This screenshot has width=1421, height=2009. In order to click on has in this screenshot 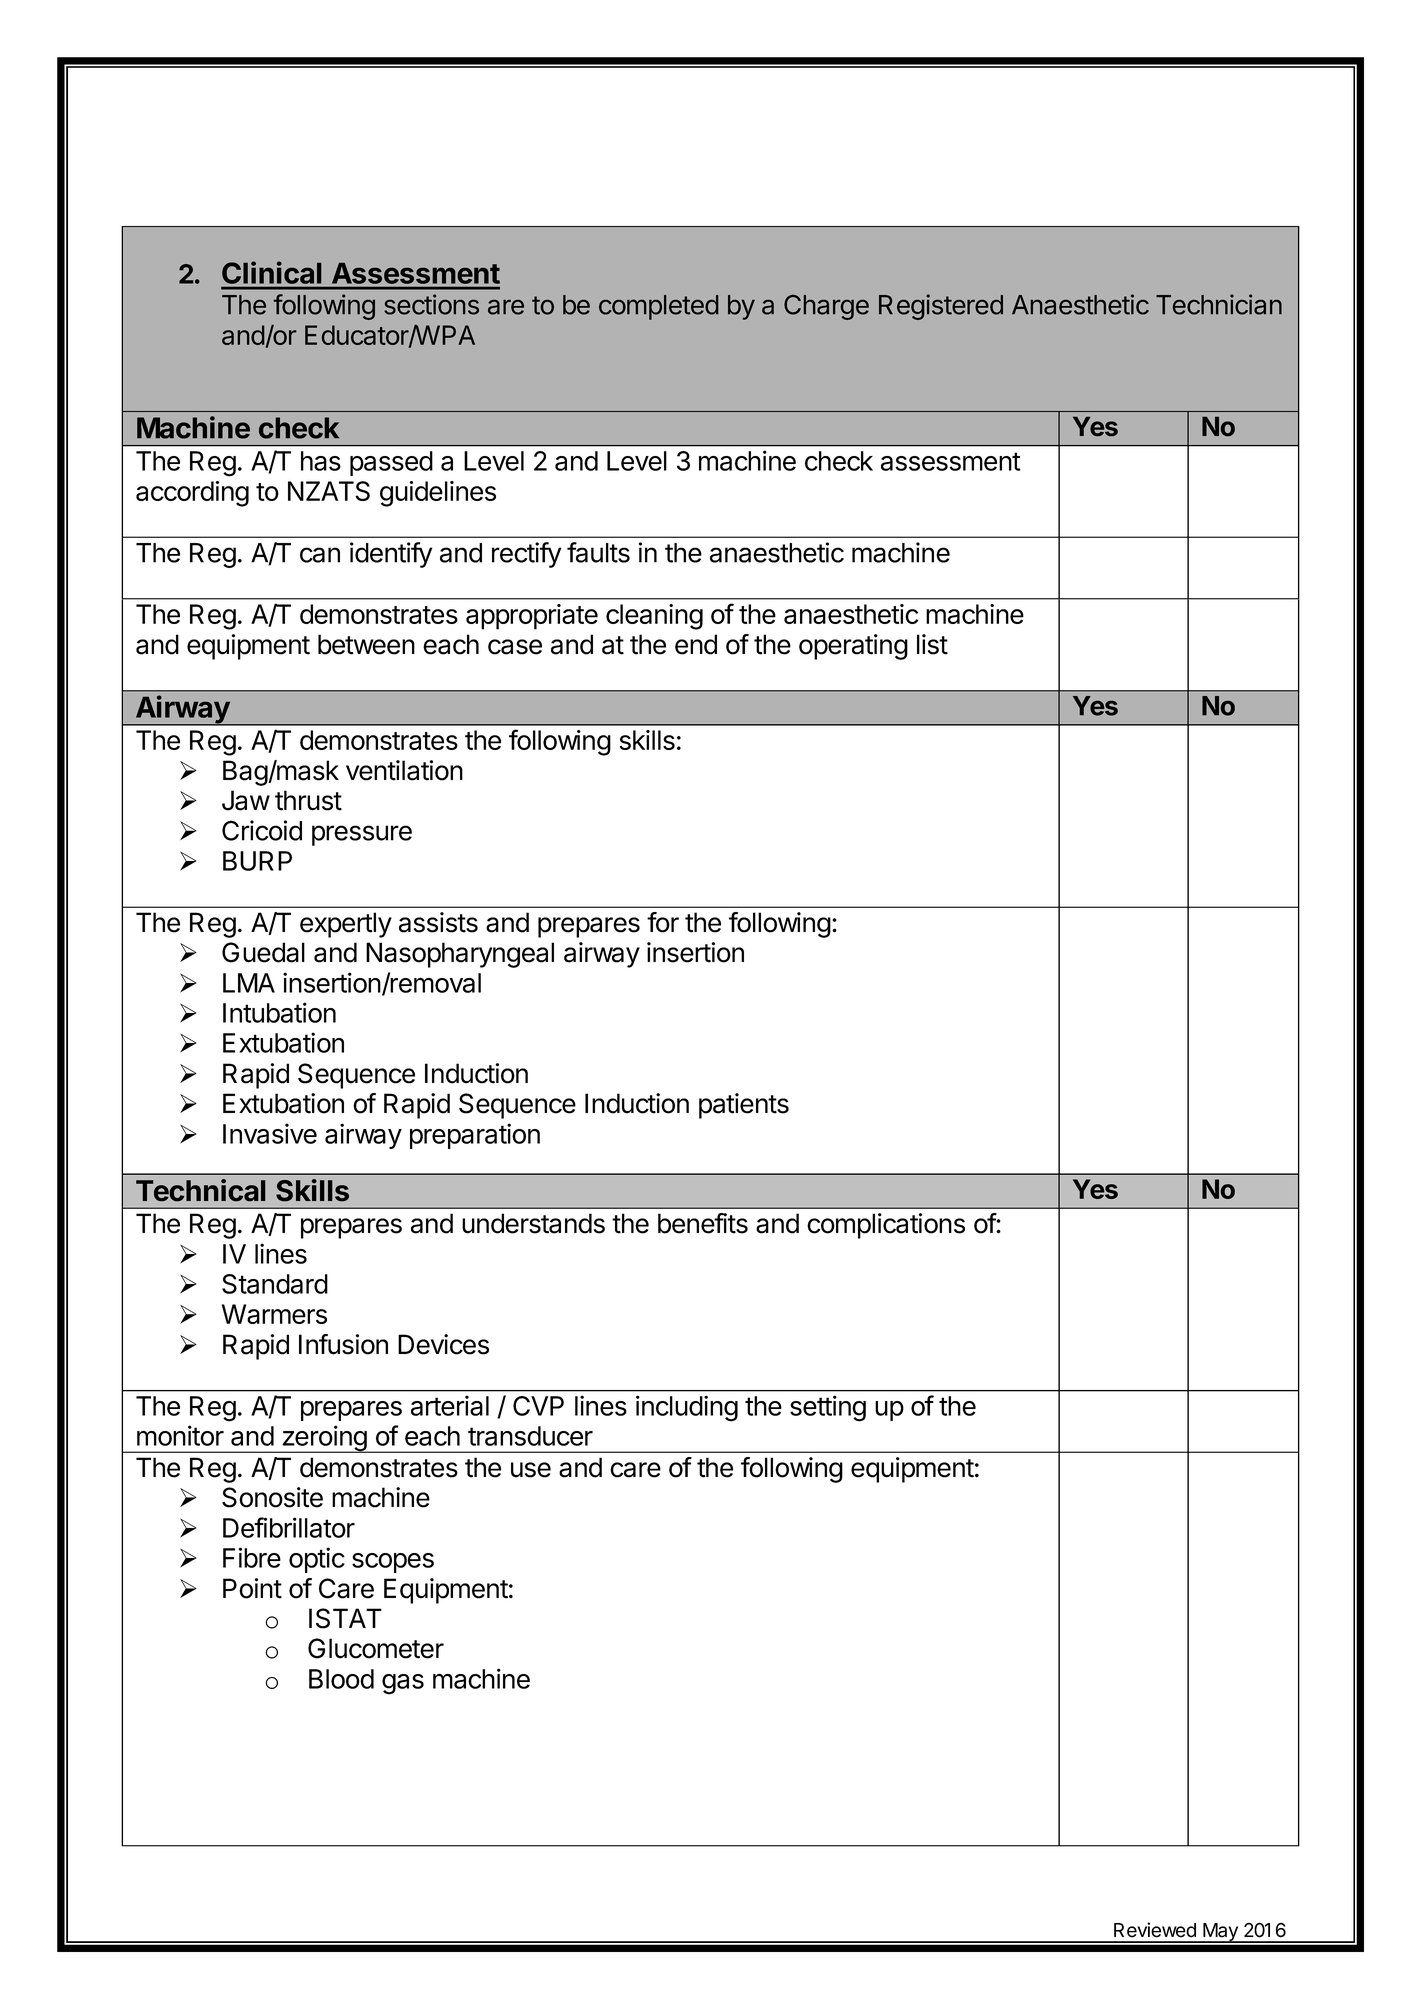, I will do `click(321, 461)`.
